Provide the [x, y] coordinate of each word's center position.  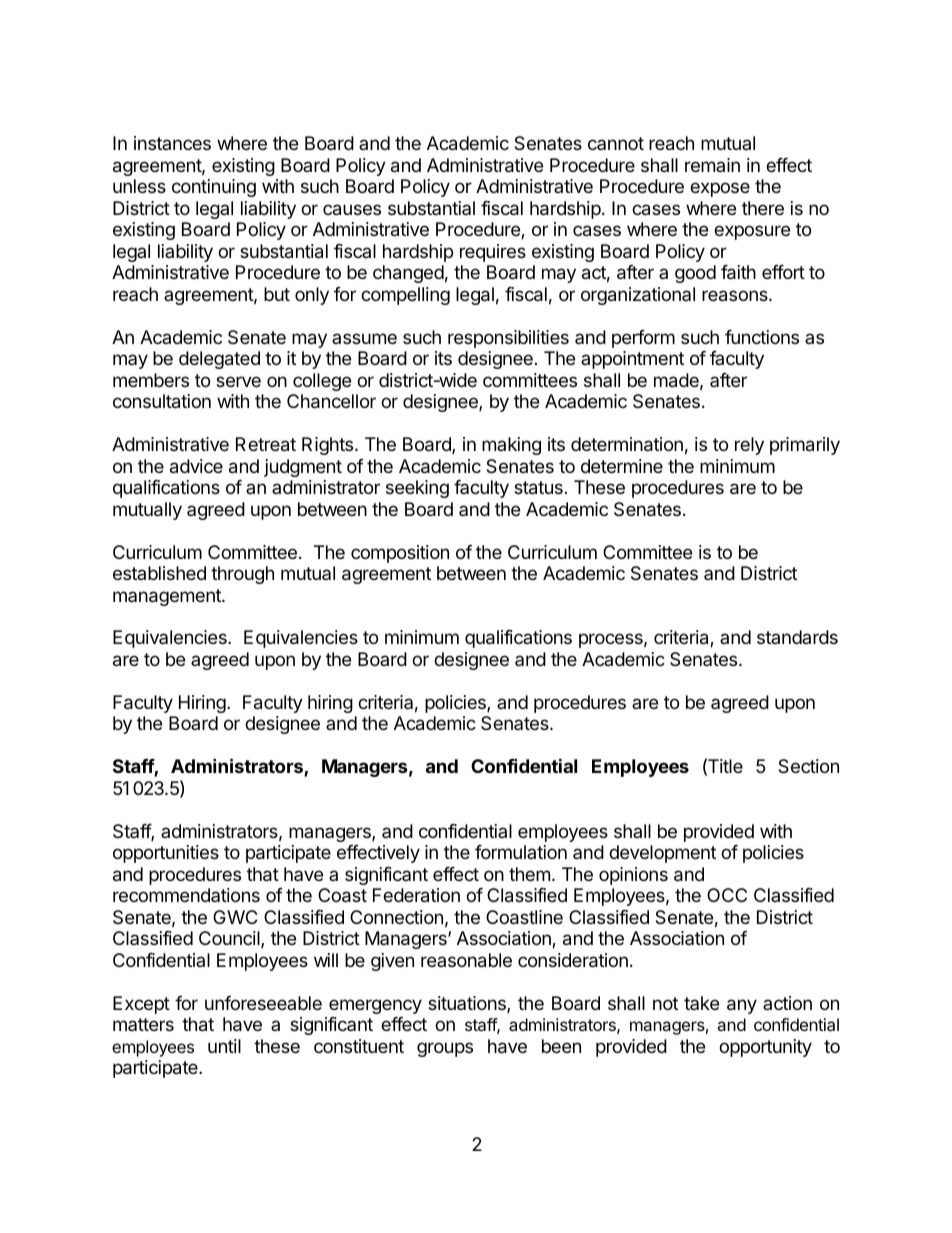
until [224, 1046]
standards [797, 637]
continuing [214, 188]
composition [400, 554]
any [742, 1006]
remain [712, 165]
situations [468, 1004]
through [242, 575]
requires [493, 253]
